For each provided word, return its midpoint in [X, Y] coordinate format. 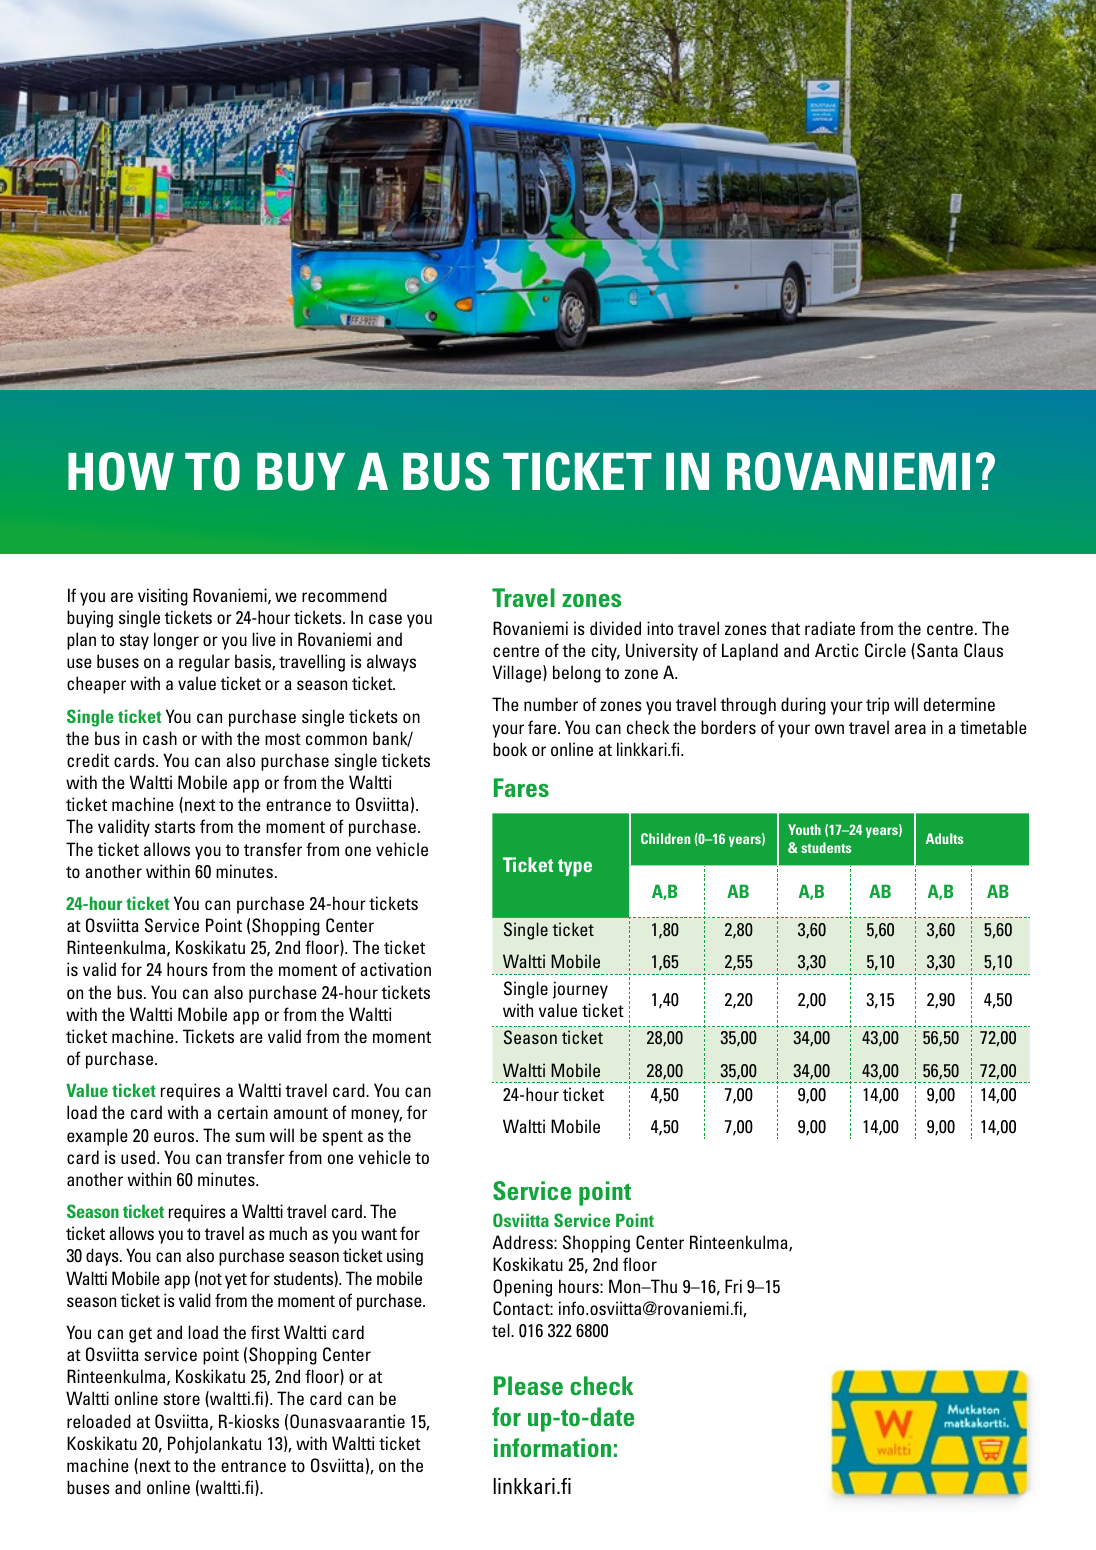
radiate [830, 628]
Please [528, 1385]
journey [580, 990]
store [181, 1399]
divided [615, 628]
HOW [121, 471]
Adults [945, 838]
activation [395, 969]
